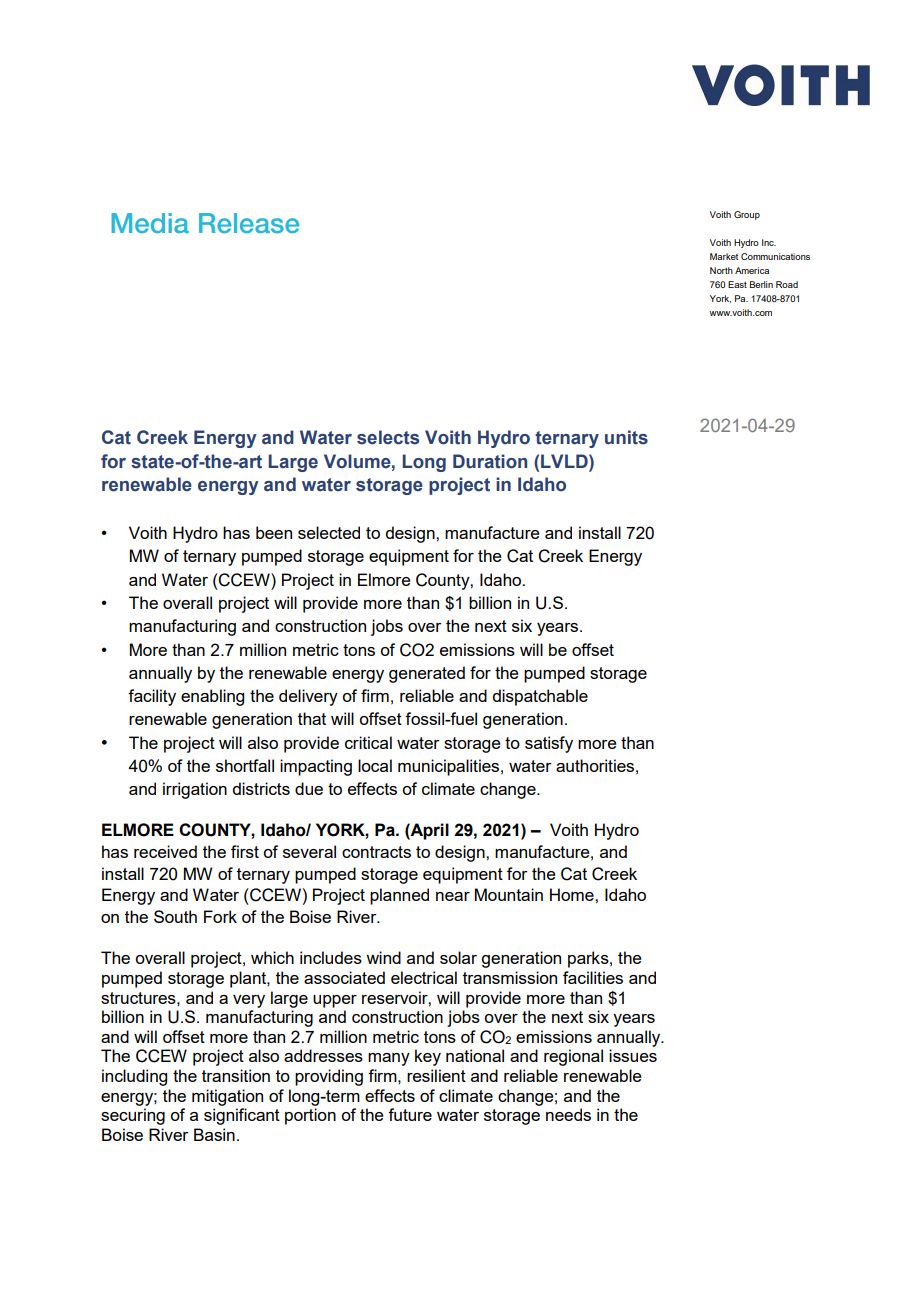 The image size is (924, 1308). What do you see at coordinates (212, 697) in the screenshot?
I see `enabling` at bounding box center [212, 697].
